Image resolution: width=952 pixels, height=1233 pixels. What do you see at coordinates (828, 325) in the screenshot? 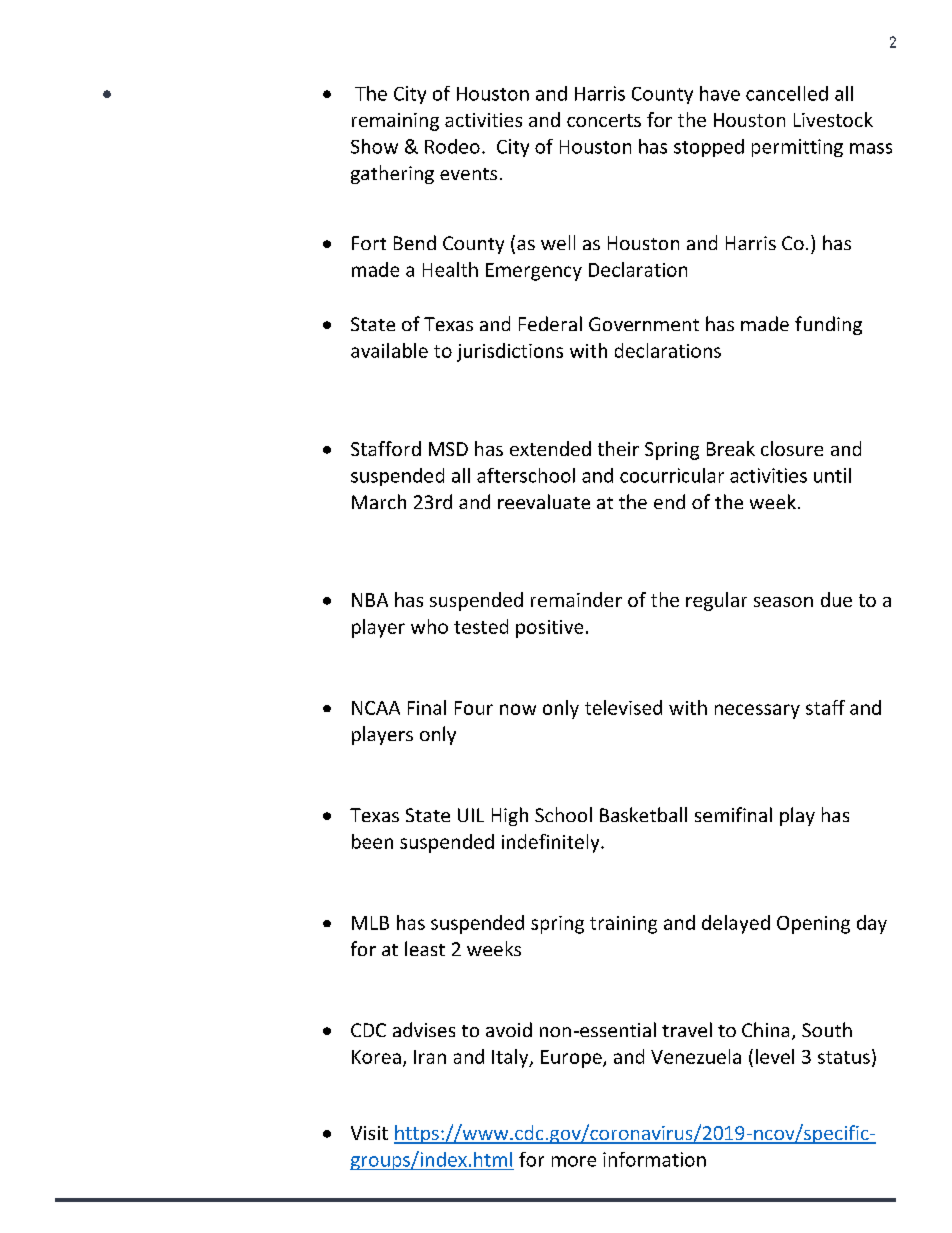
I see `funding` at bounding box center [828, 325].
